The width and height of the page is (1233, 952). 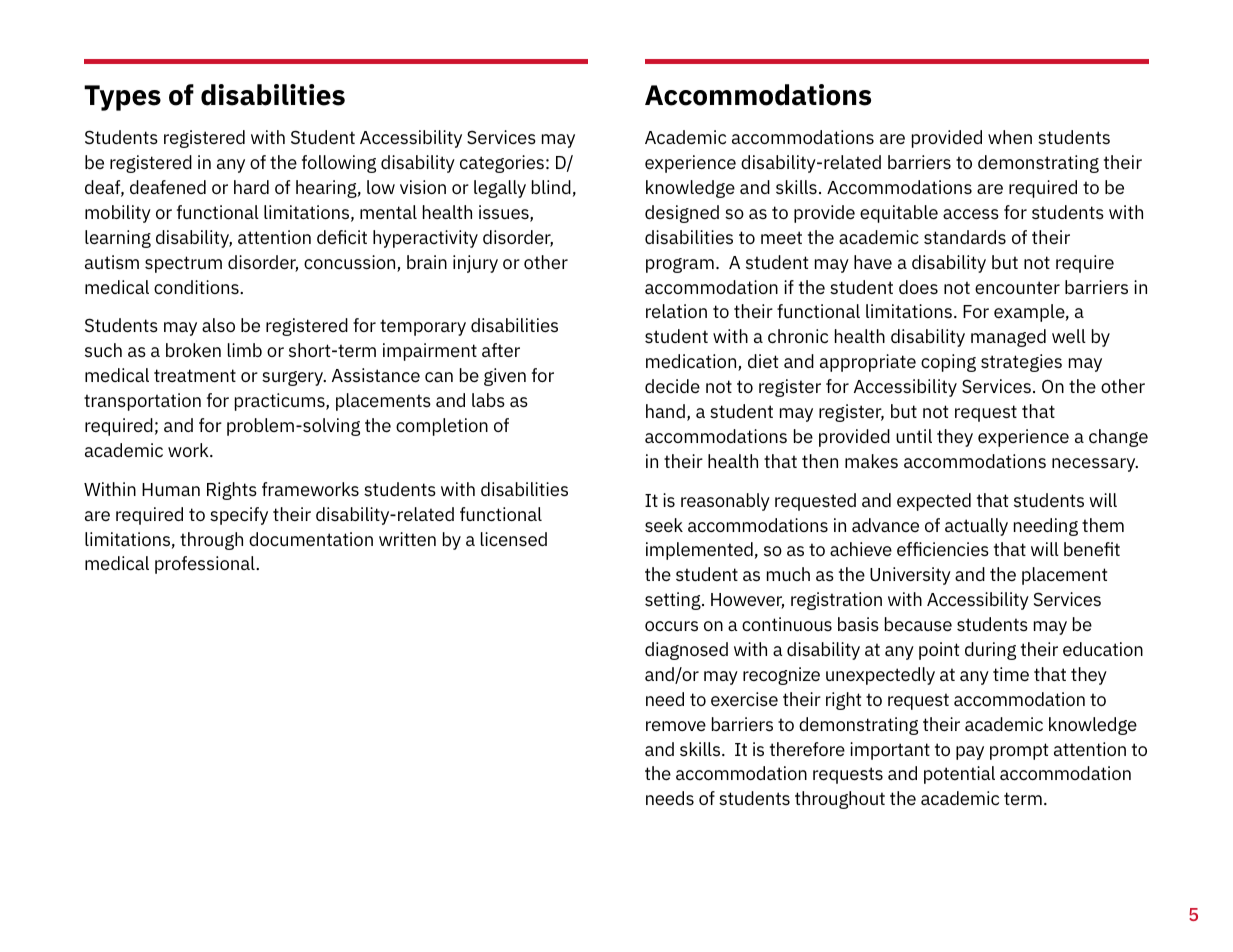 What do you see at coordinates (665, 411) in the page?
I see `hand` at bounding box center [665, 411].
